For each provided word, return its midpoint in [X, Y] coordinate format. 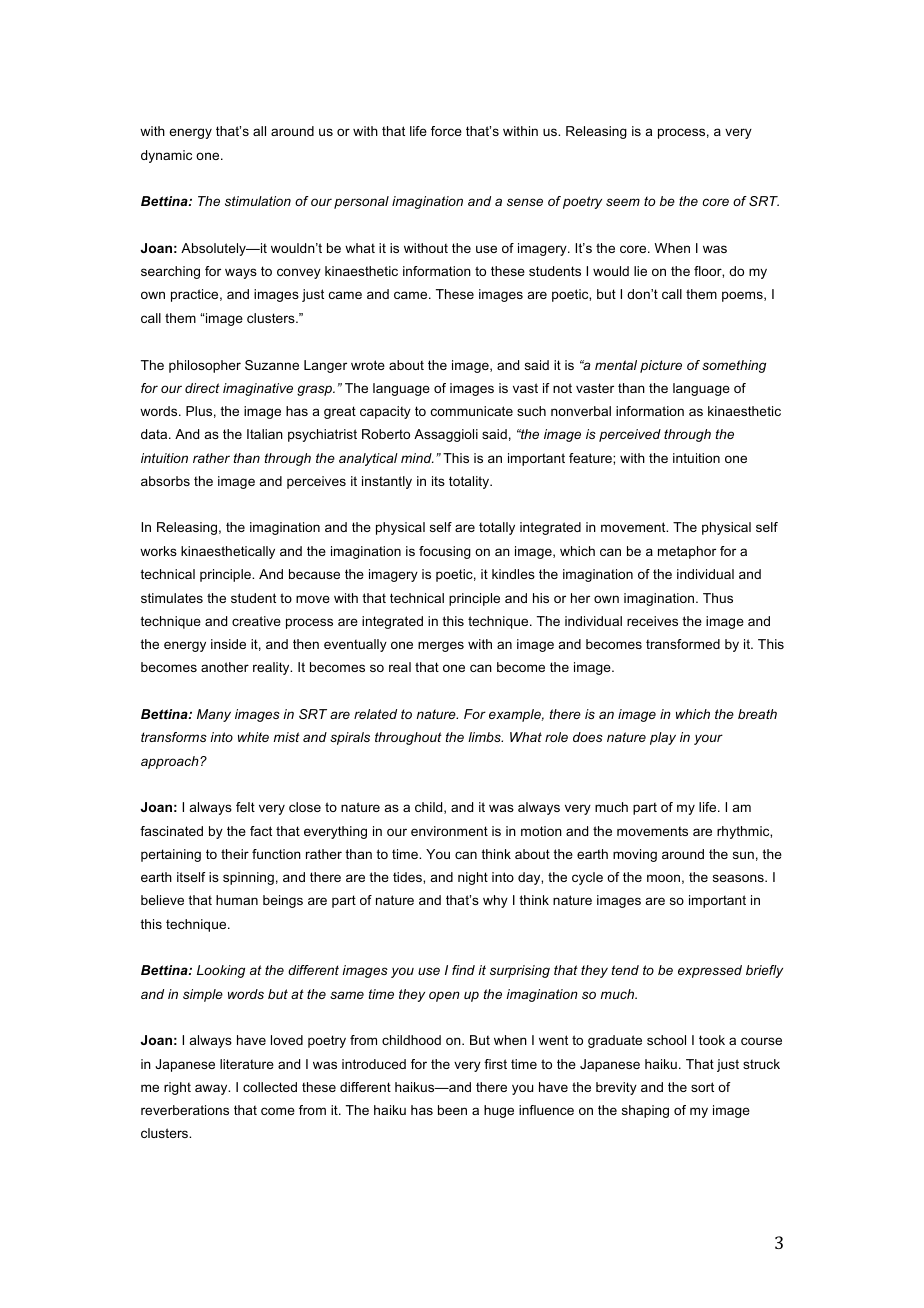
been [452, 1110]
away [212, 1089]
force [446, 131]
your [708, 739]
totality [470, 482]
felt [245, 807]
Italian [265, 434]
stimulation [258, 201]
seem [623, 202]
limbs [485, 737]
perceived [630, 435]
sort [702, 1087]
